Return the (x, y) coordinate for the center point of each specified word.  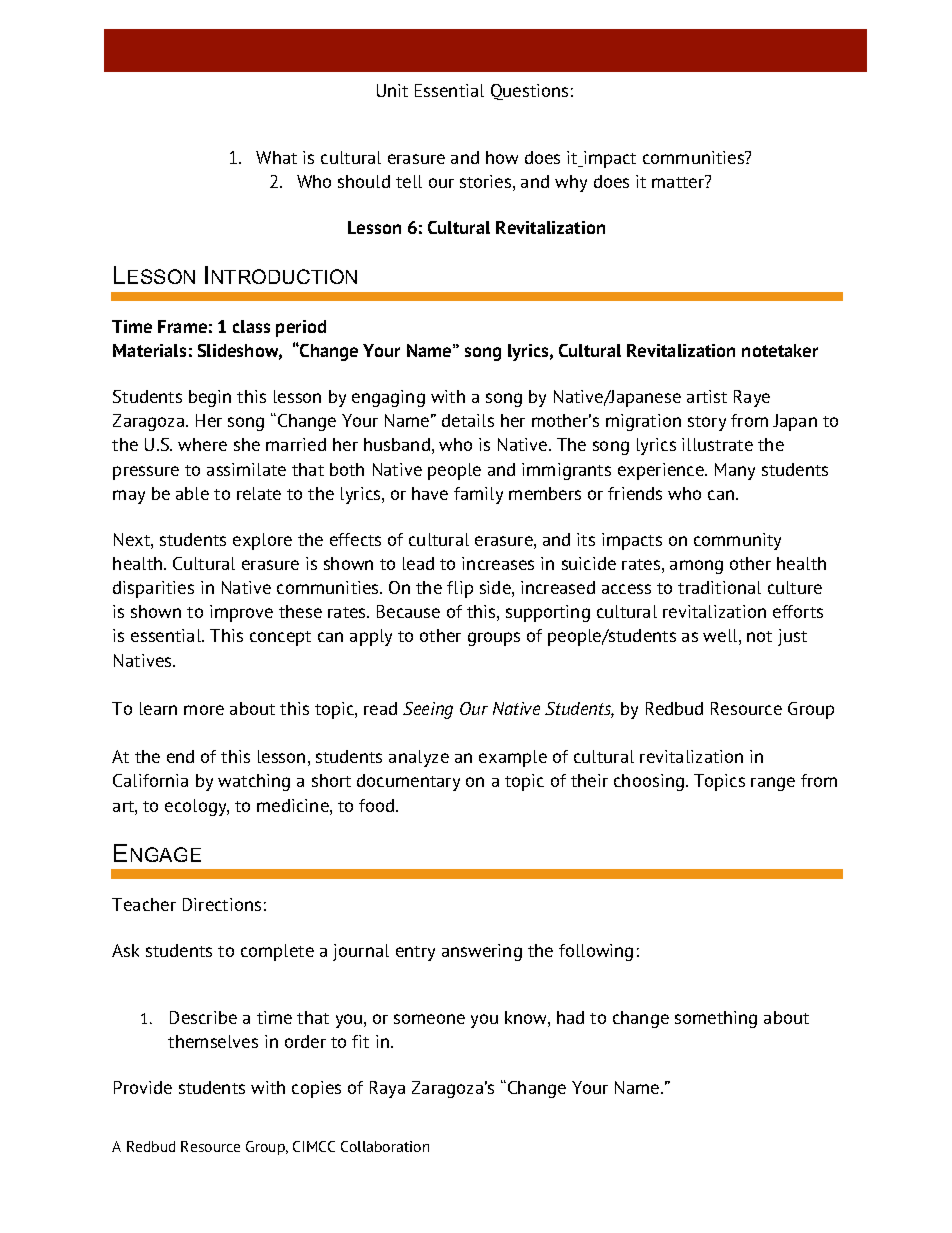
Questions (529, 92)
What (276, 157)
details (468, 420)
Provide (143, 1087)
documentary (408, 782)
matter (679, 181)
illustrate (717, 444)
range (773, 784)
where (202, 444)
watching (254, 782)
